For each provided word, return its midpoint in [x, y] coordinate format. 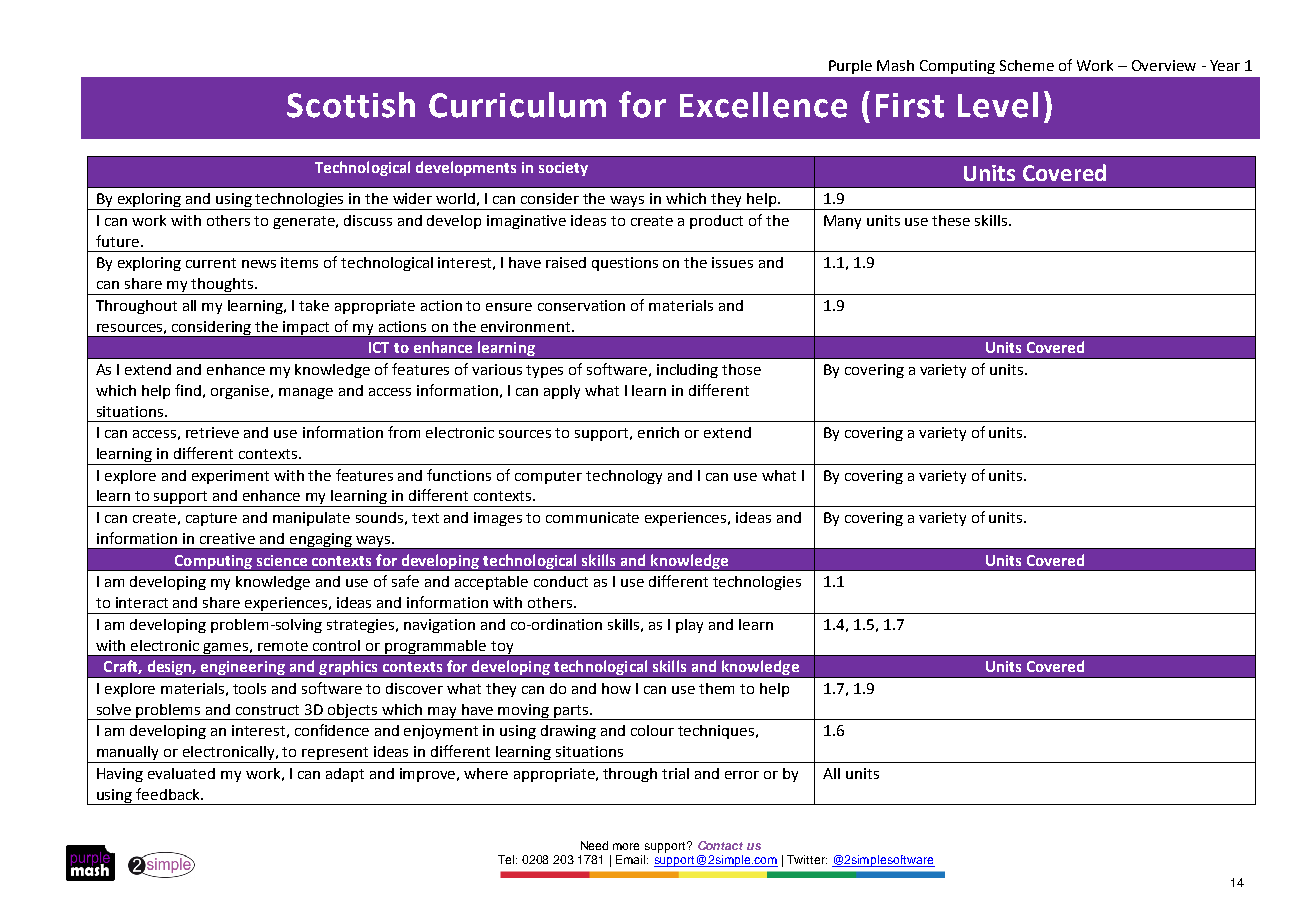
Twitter [807, 859]
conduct [561, 581]
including [687, 371]
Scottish [351, 105]
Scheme [1027, 65]
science [282, 560]
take [314, 305]
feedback [169, 794]
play [689, 626]
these [951, 220]
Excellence [763, 105]
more [626, 846]
